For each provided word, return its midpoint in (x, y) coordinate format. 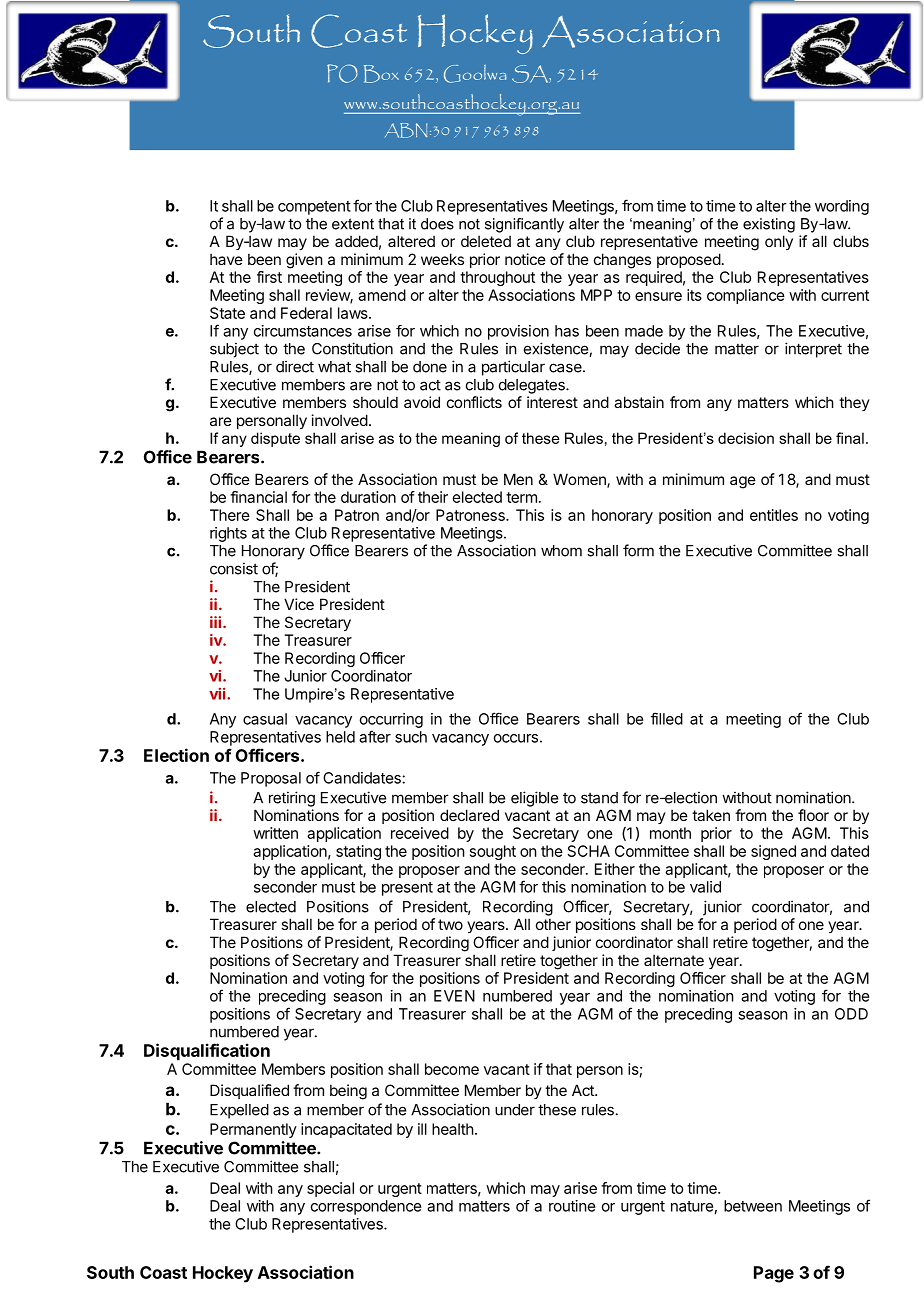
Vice (299, 604)
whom (561, 551)
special (330, 1189)
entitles (774, 515)
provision (518, 332)
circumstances (303, 331)
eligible (535, 799)
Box (381, 74)
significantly (524, 225)
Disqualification (207, 1052)
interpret (813, 350)
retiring (292, 799)
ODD (851, 1014)
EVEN (454, 996)
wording (842, 207)
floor (813, 815)
